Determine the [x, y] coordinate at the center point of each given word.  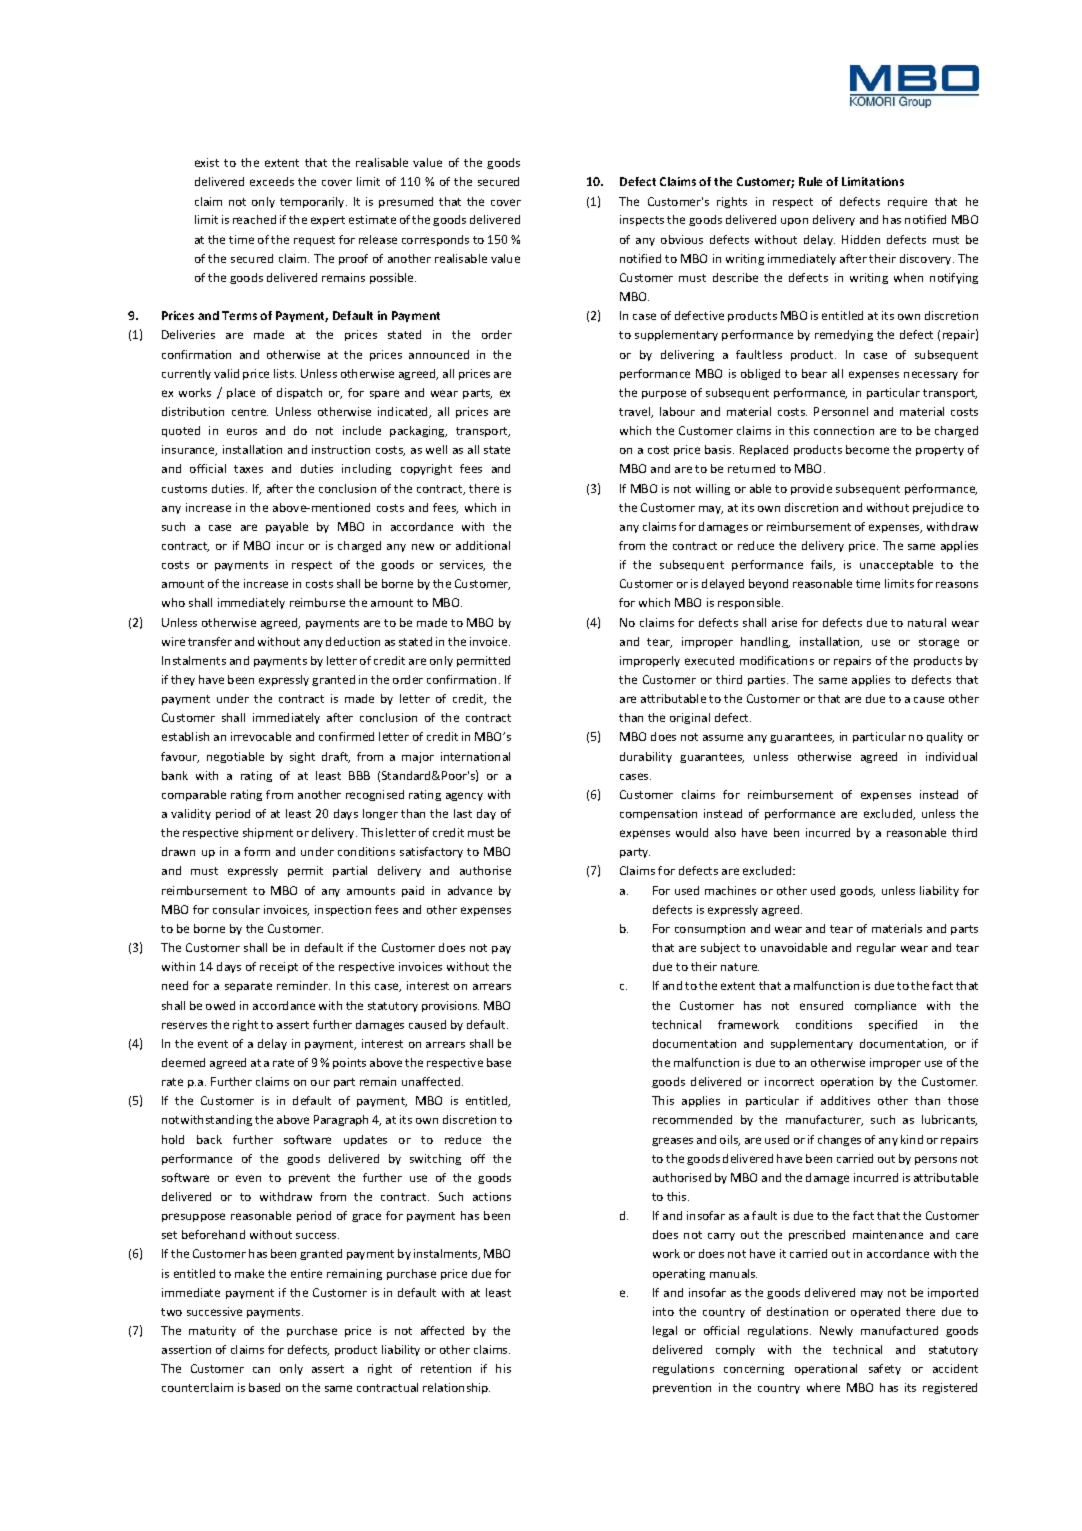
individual [951, 756]
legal [665, 1331]
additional [483, 545]
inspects [642, 220]
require [907, 202]
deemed [183, 1062]
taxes [248, 469]
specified [893, 1025]
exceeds [272, 181]
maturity [212, 1331]
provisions [450, 1006]
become [867, 449]
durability [646, 757]
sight [302, 757]
